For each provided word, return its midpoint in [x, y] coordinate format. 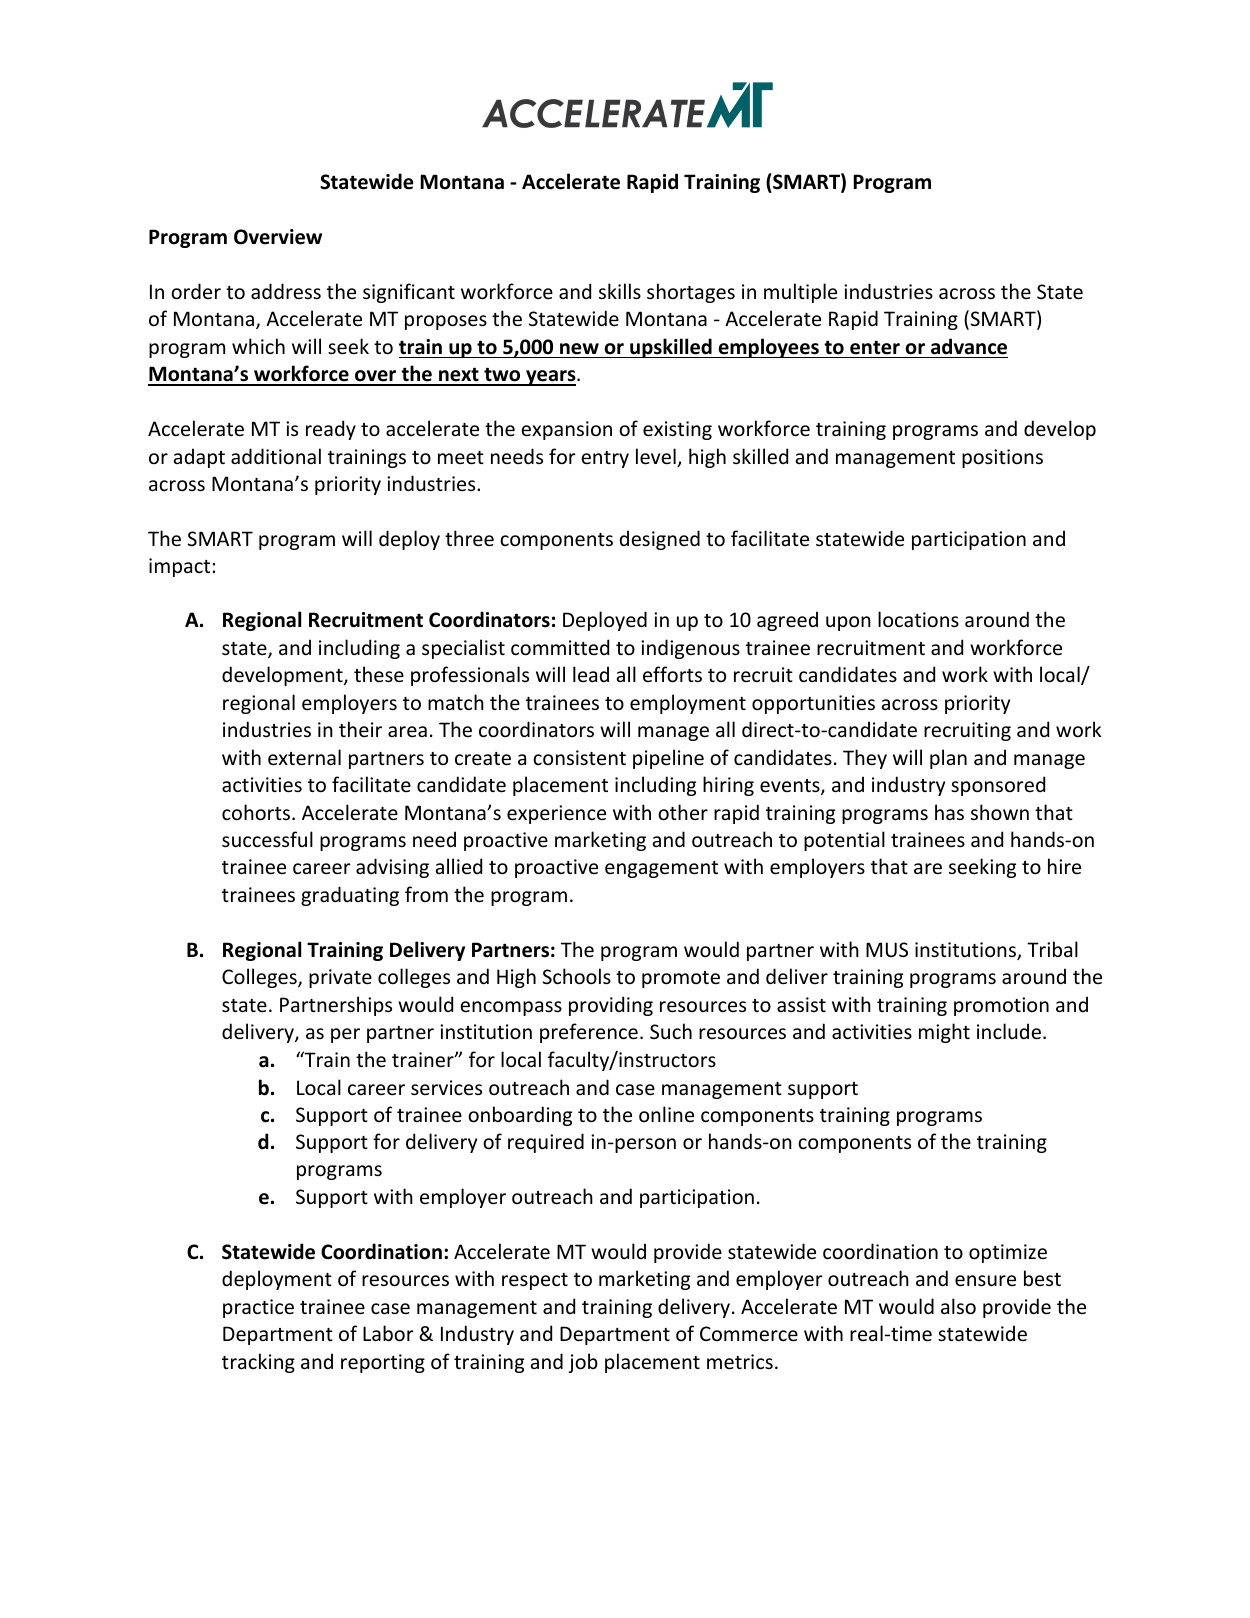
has [949, 812]
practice [258, 1308]
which [258, 346]
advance [969, 346]
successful [267, 839]
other [683, 812]
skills [620, 291]
